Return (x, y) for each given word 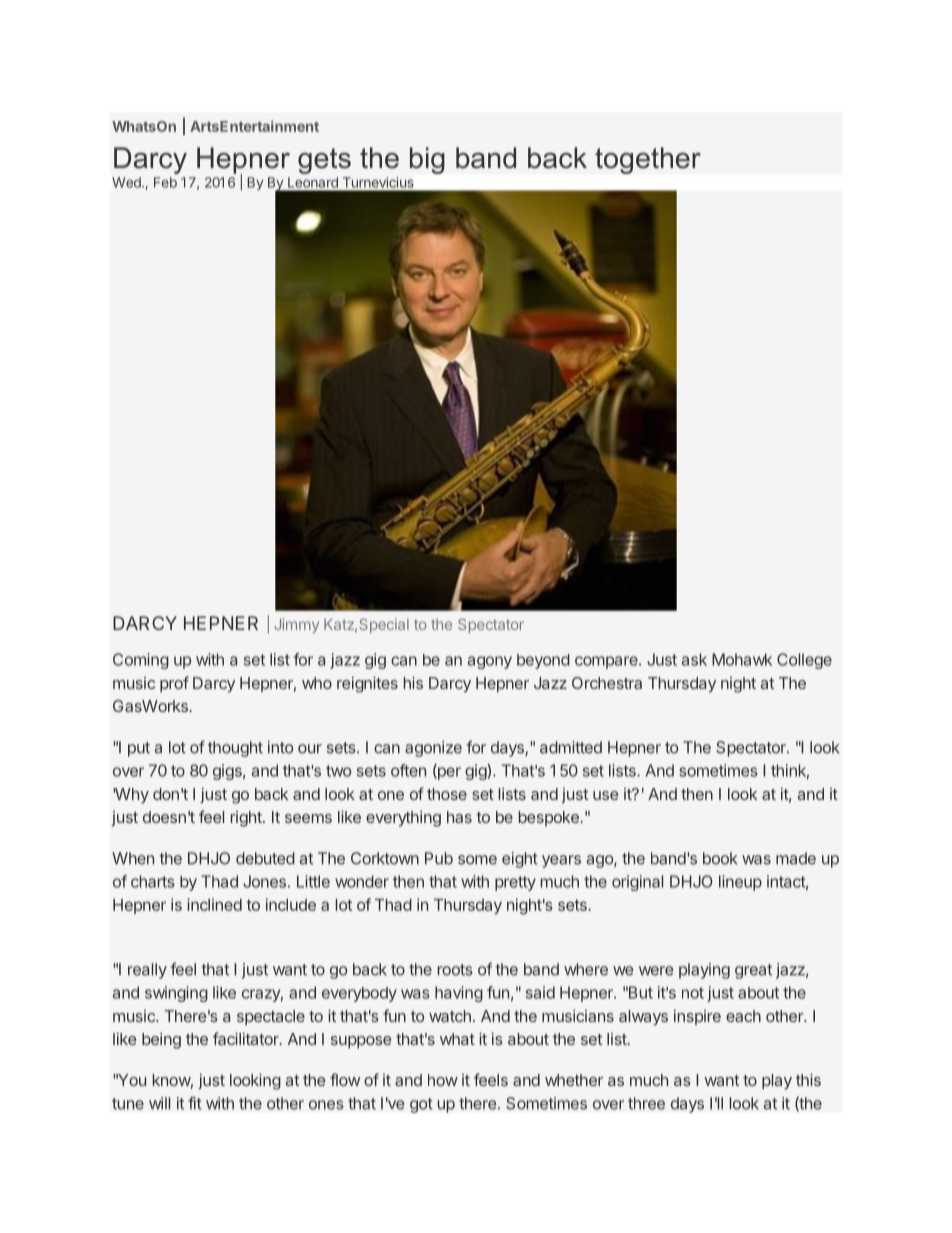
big (427, 160)
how (443, 1080)
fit (195, 1103)
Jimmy (296, 625)
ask (694, 659)
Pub (439, 858)
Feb (165, 182)
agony (490, 662)
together (648, 160)
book (720, 858)
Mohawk (742, 659)
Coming (141, 661)
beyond (543, 661)
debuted (265, 858)
